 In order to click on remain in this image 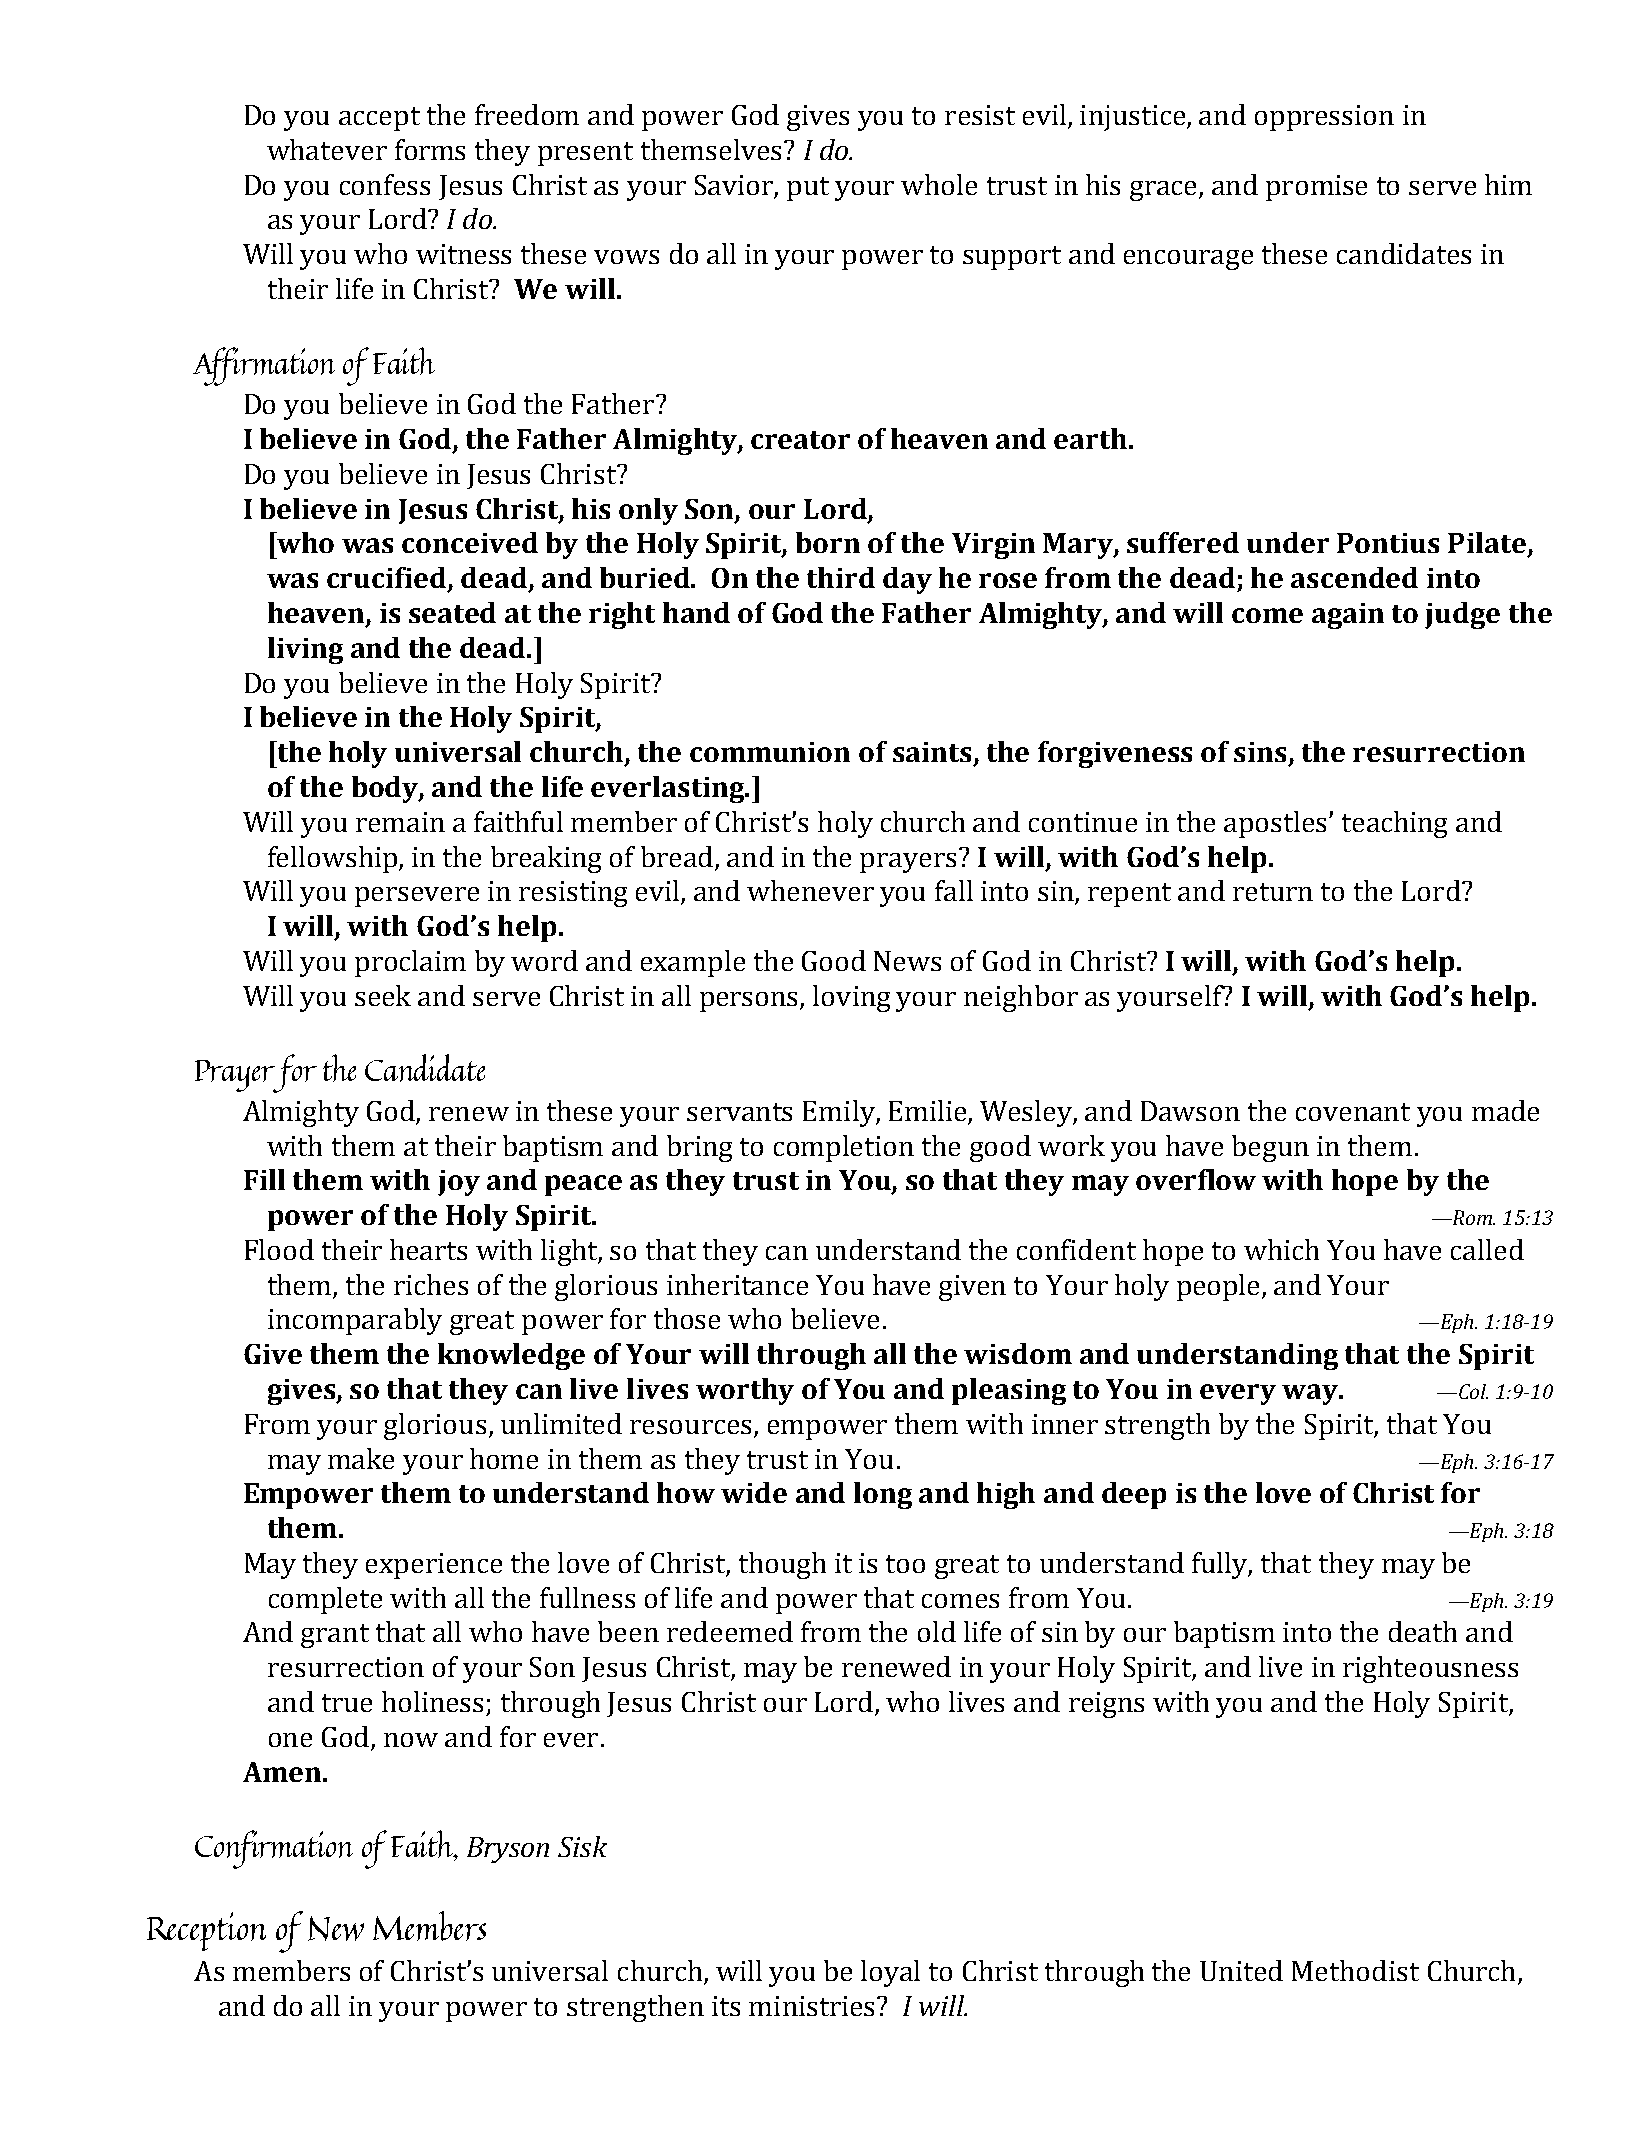, I will do `click(400, 822)`.
